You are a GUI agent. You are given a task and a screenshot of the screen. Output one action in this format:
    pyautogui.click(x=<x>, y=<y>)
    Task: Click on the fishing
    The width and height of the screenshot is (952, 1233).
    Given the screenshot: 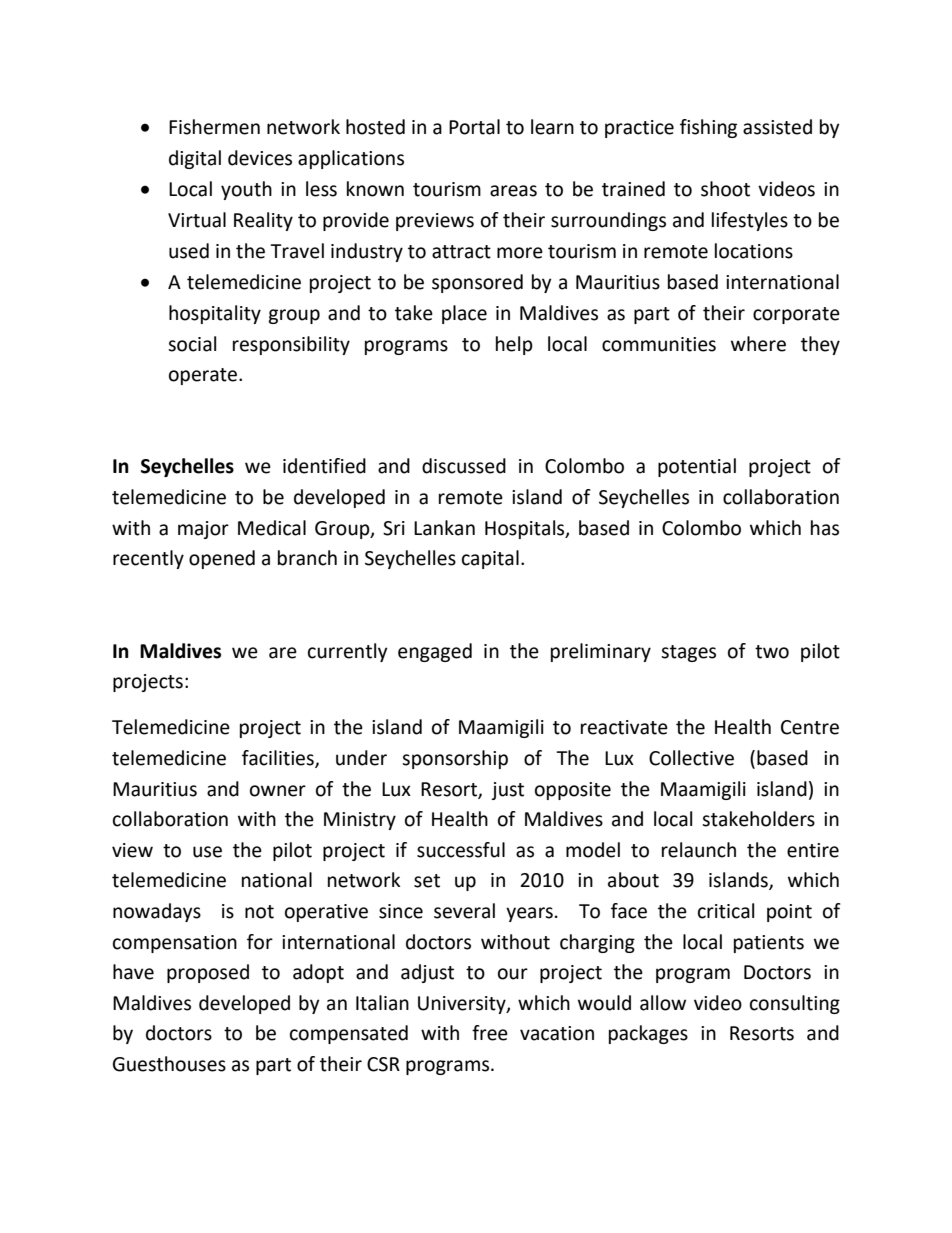 What is the action you would take?
    pyautogui.click(x=708, y=128)
